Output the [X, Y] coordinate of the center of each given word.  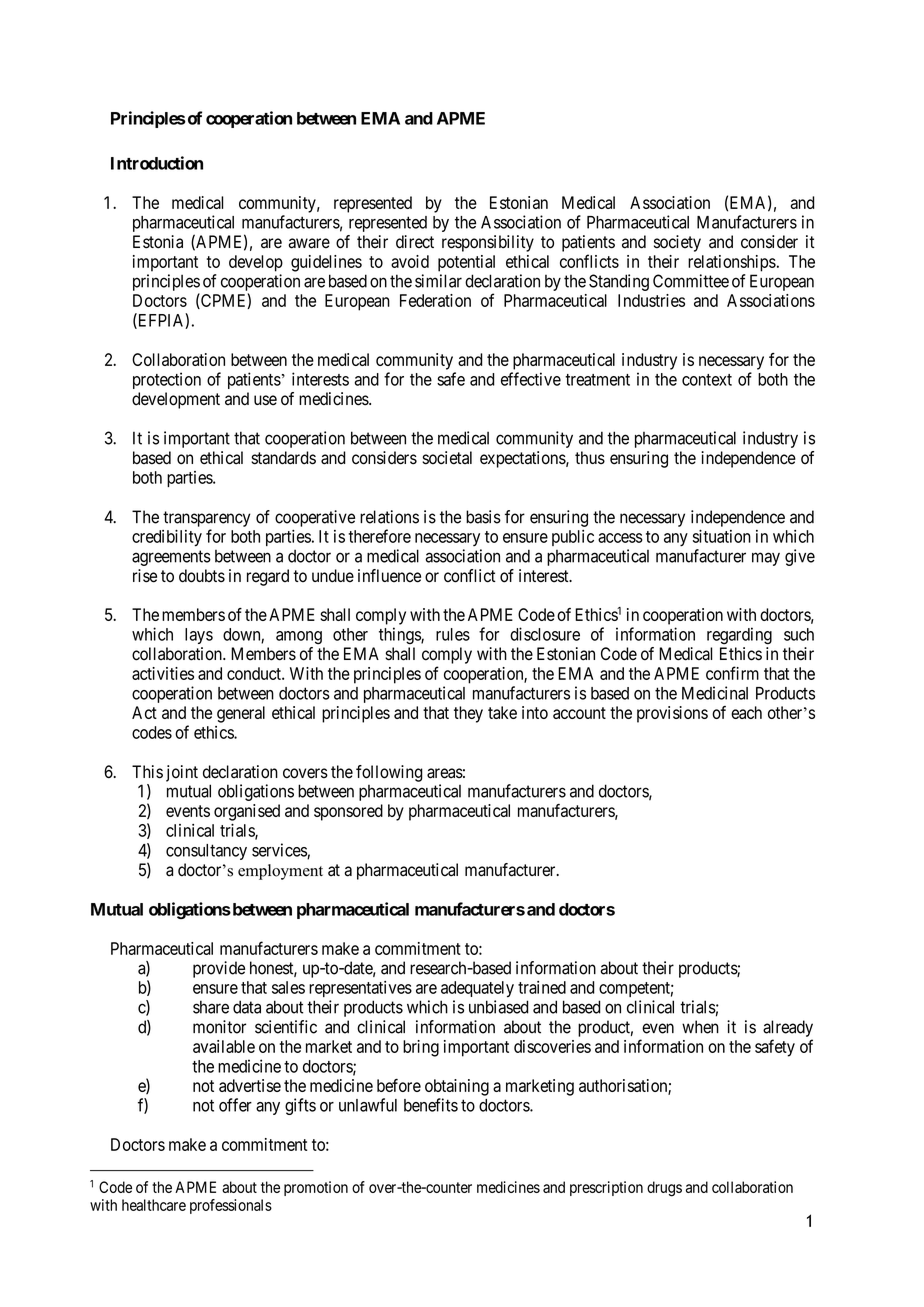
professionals [231, 1206]
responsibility [488, 243]
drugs [664, 1189]
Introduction [157, 163]
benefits [431, 1105]
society [677, 243]
